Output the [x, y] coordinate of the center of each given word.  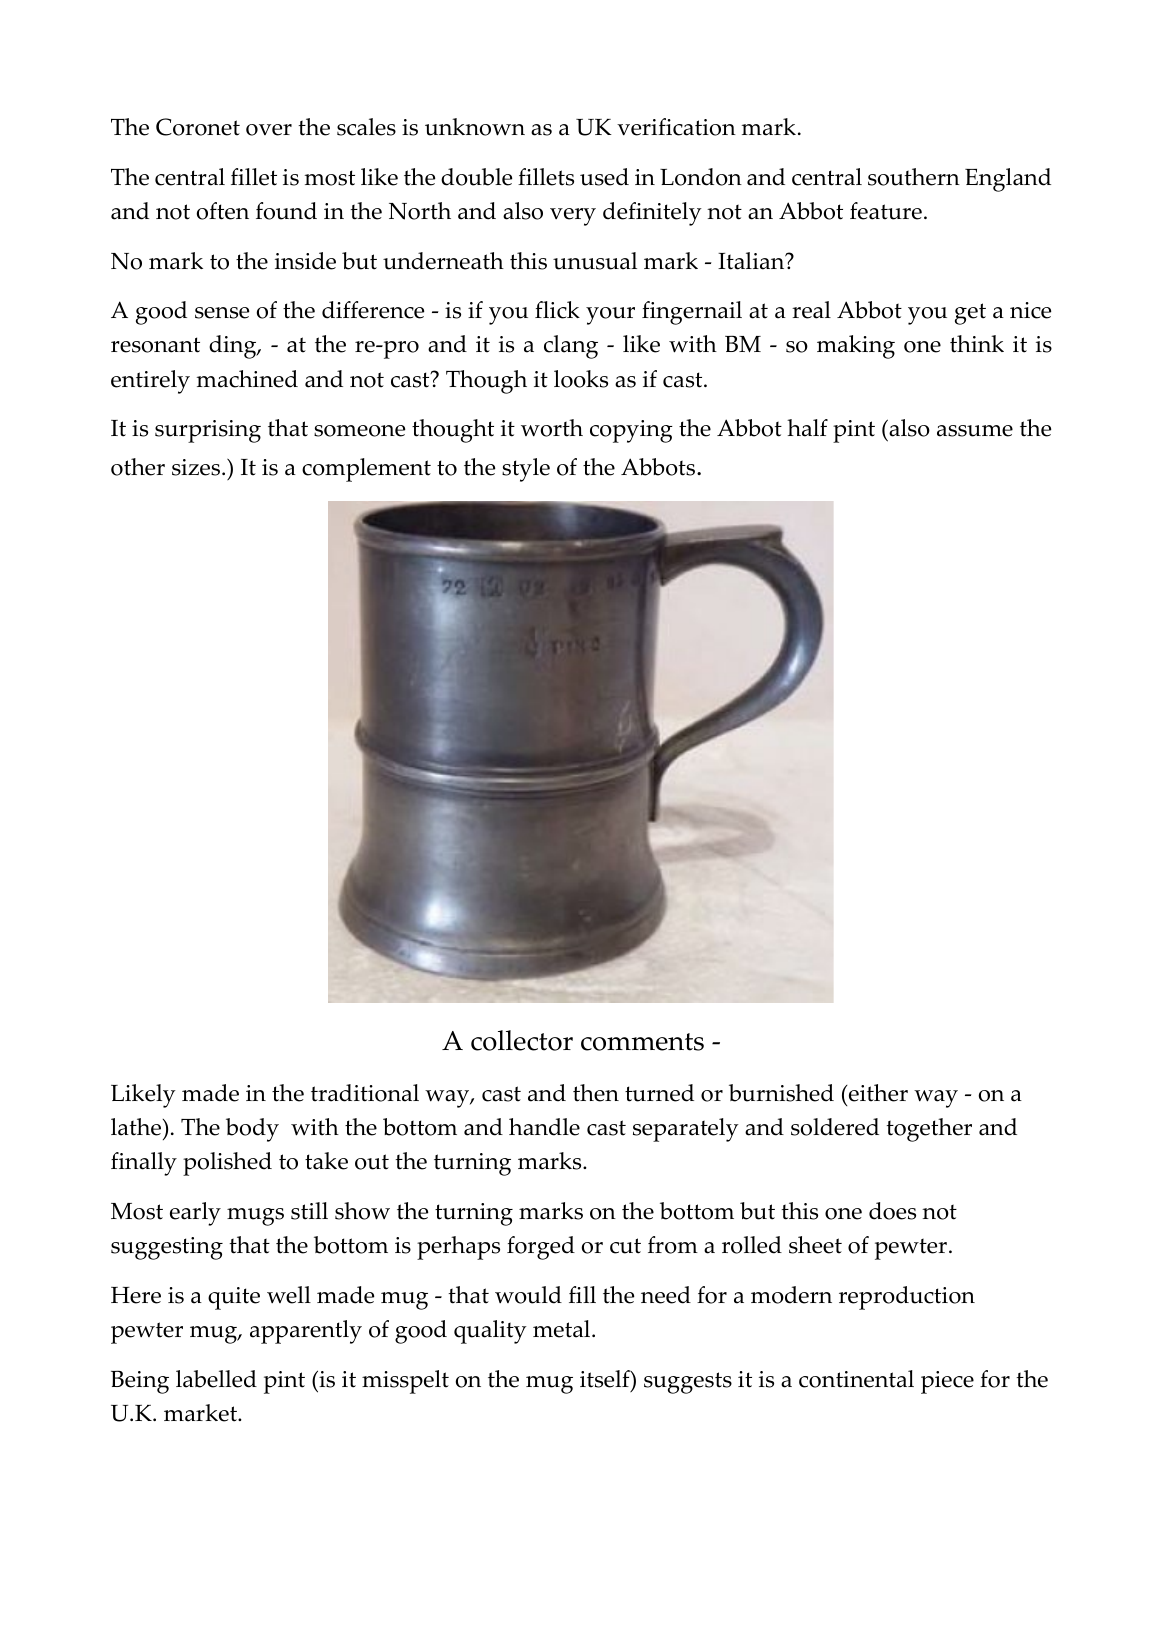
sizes [197, 467]
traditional [365, 1093]
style [526, 470]
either [877, 1093]
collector [522, 1040]
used [604, 177]
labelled [216, 1379]
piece [947, 1382]
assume [975, 431]
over [269, 130]
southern [914, 177]
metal [563, 1329]
